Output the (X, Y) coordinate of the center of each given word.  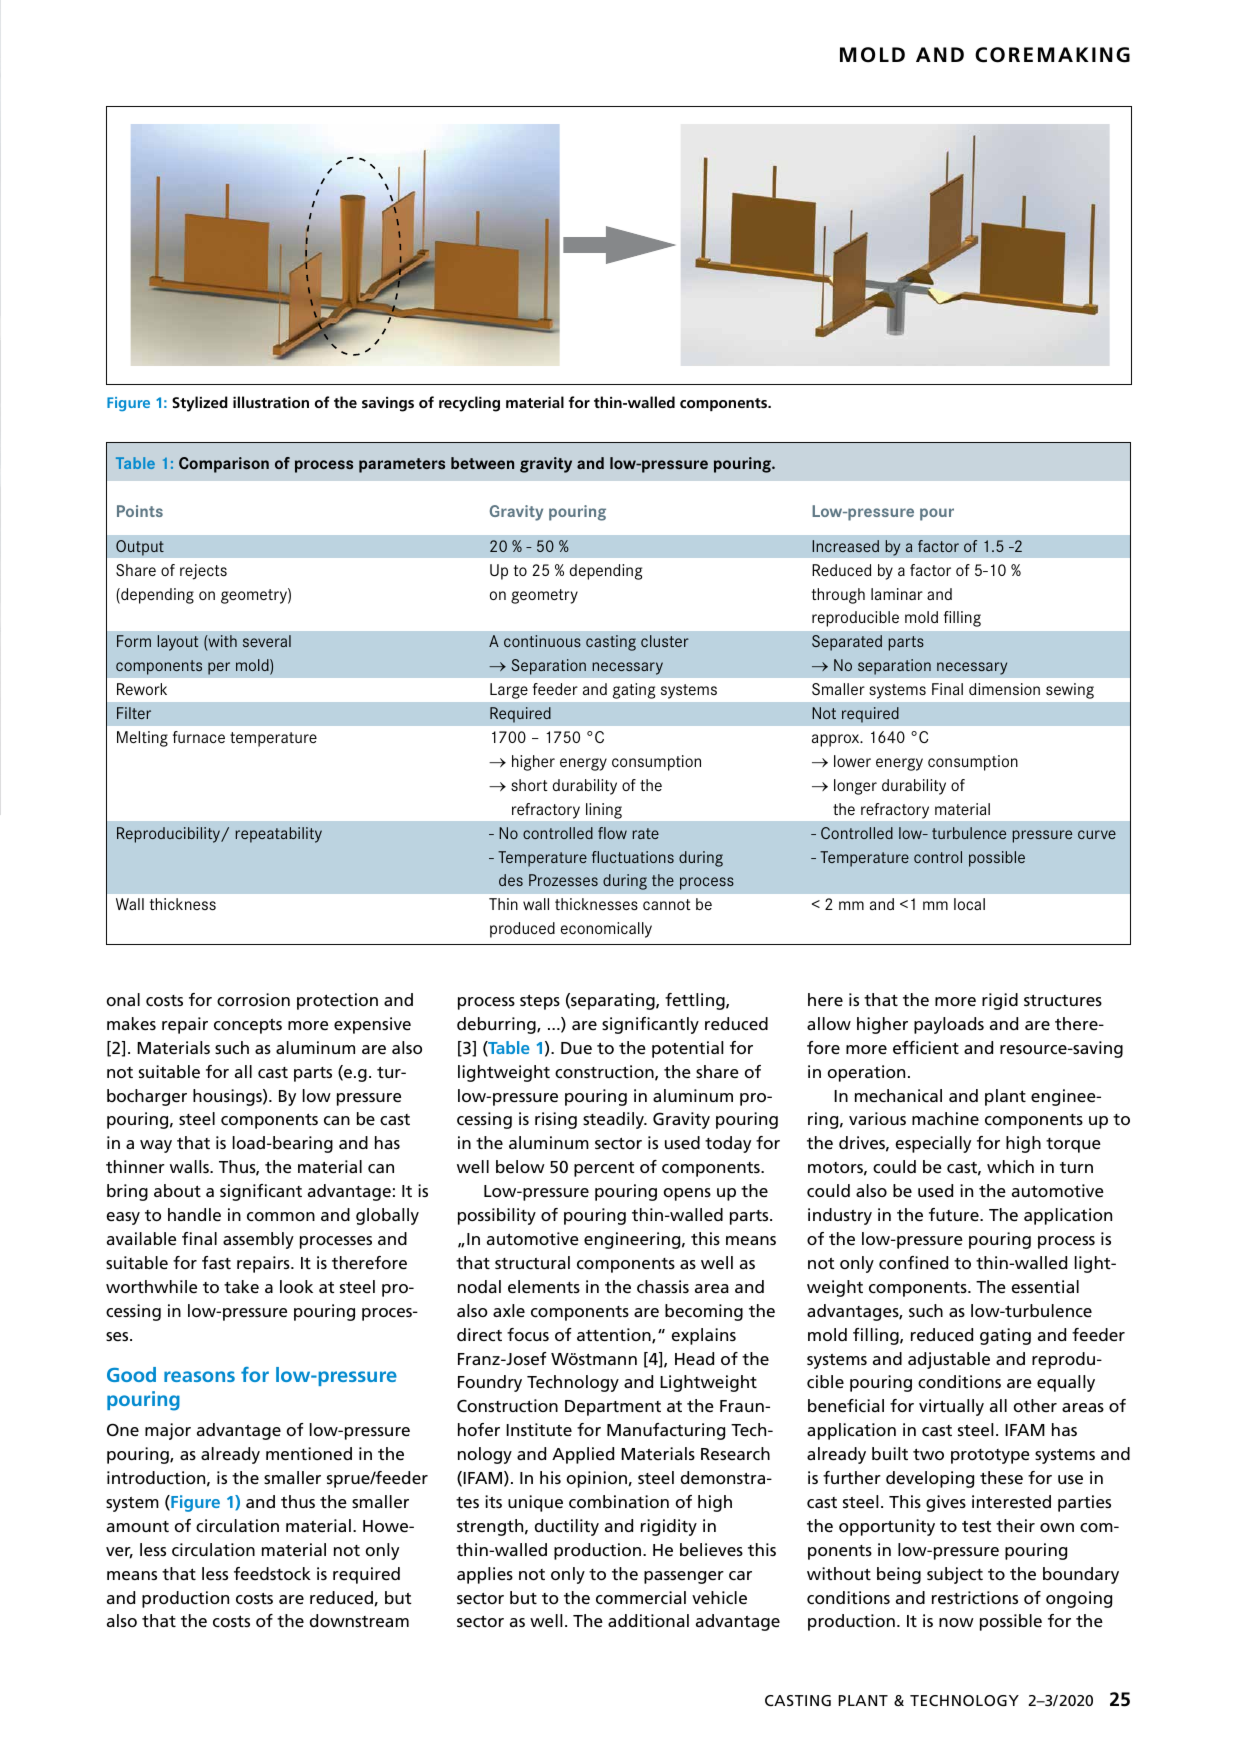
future (955, 1214)
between (482, 463)
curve (1097, 834)
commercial (641, 1597)
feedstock (272, 1573)
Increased (845, 546)
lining (604, 811)
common (281, 1216)
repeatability (278, 835)
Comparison (224, 465)
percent (604, 1169)
